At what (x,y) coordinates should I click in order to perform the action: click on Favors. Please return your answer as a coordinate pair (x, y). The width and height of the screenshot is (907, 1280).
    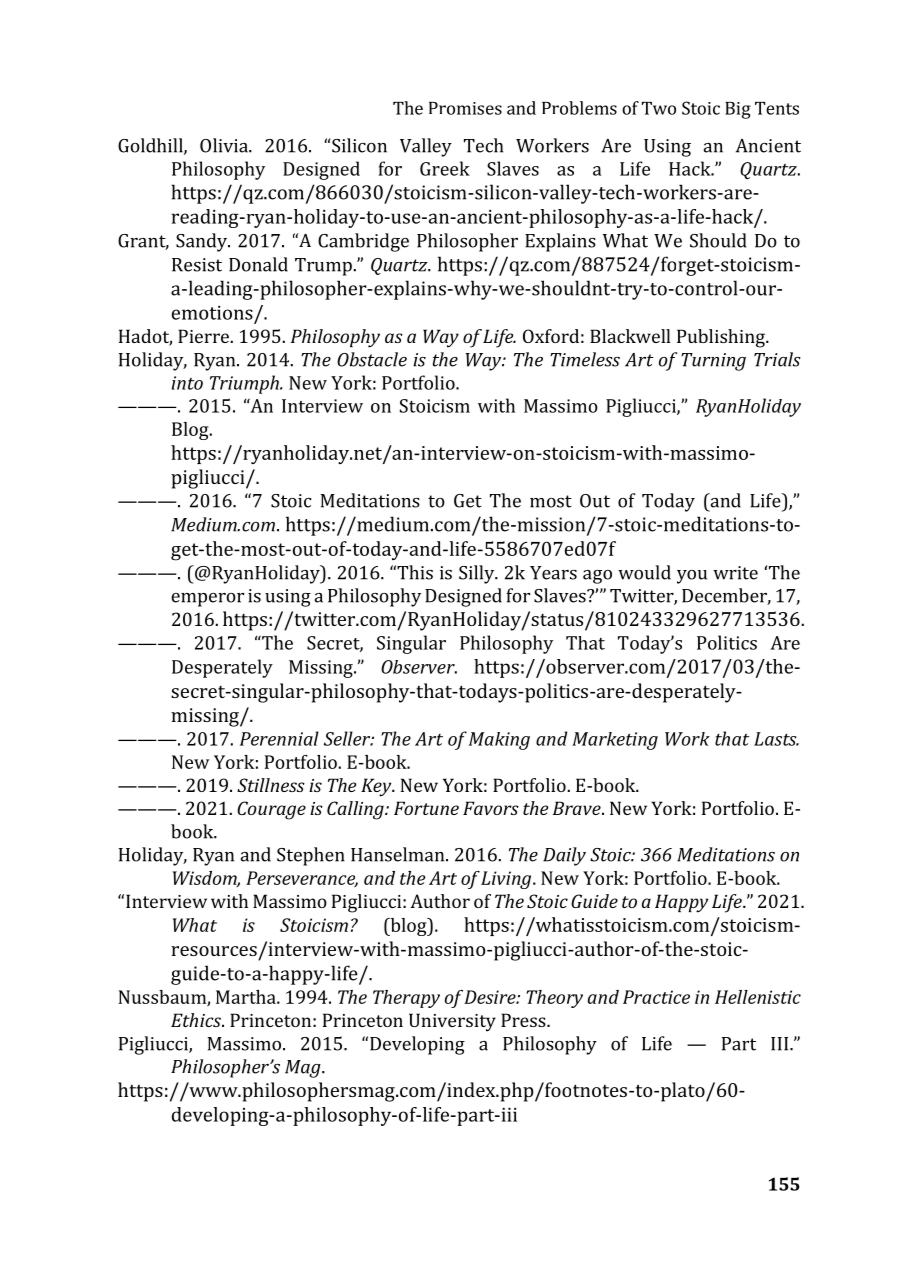
    Looking at the image, I should click on (491, 808).
